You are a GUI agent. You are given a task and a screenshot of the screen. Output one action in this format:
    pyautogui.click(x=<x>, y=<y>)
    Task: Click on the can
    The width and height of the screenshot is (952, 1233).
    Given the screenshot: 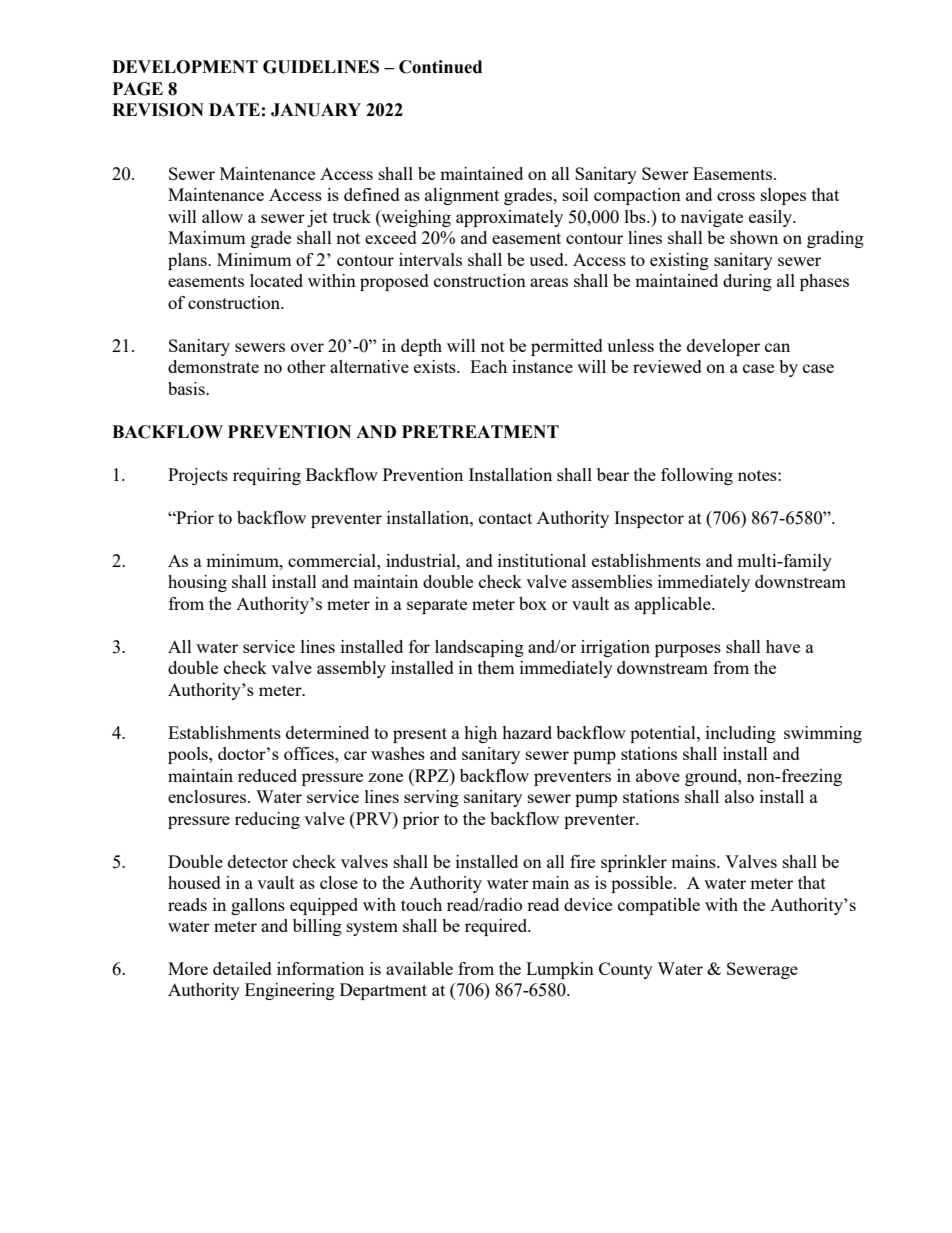 What is the action you would take?
    pyautogui.click(x=777, y=347)
